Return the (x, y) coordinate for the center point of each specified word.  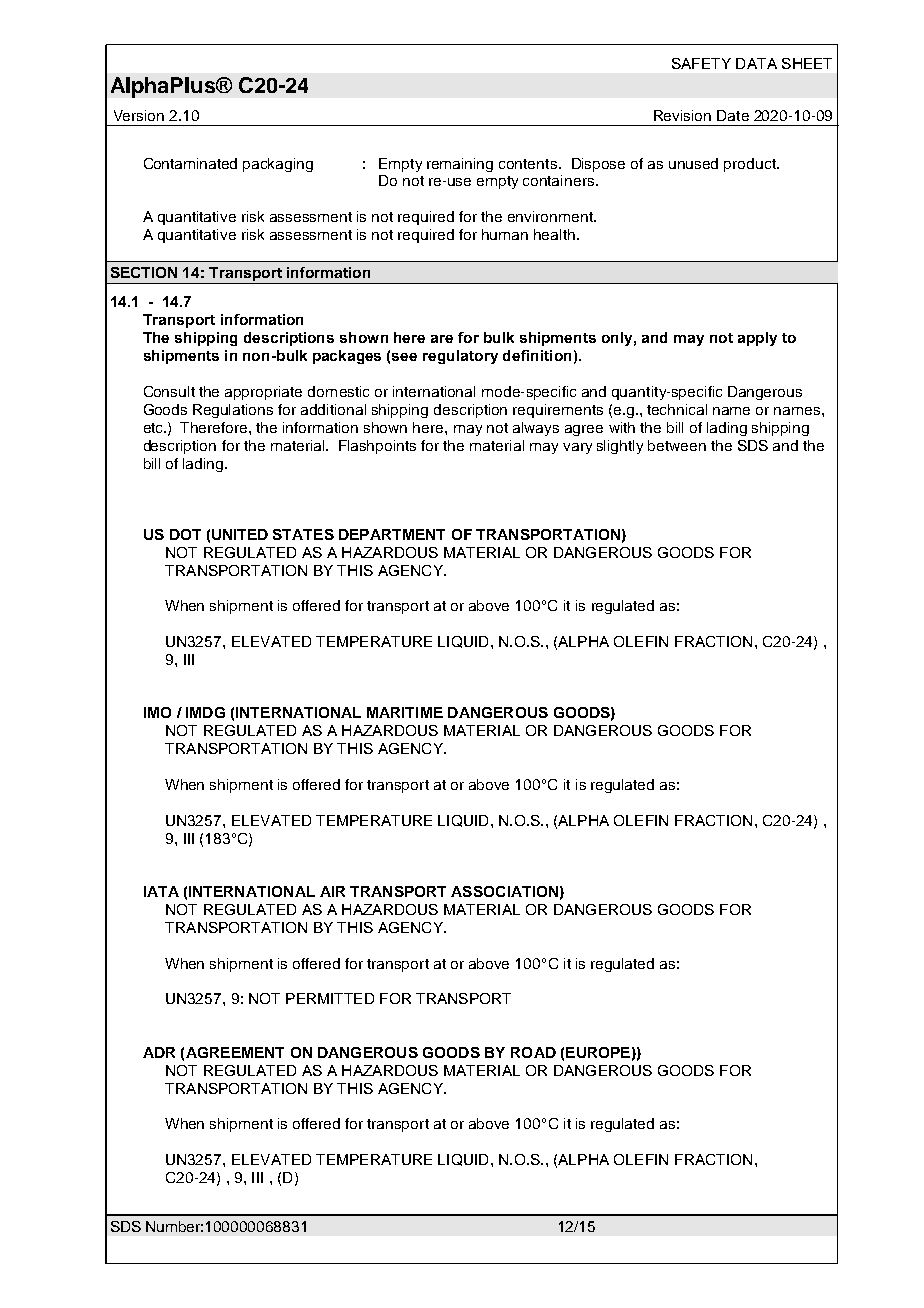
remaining (460, 165)
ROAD (533, 1052)
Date (733, 115)
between (677, 445)
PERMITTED (330, 998)
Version (139, 115)
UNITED (240, 534)
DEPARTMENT (392, 534)
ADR (159, 1052)
